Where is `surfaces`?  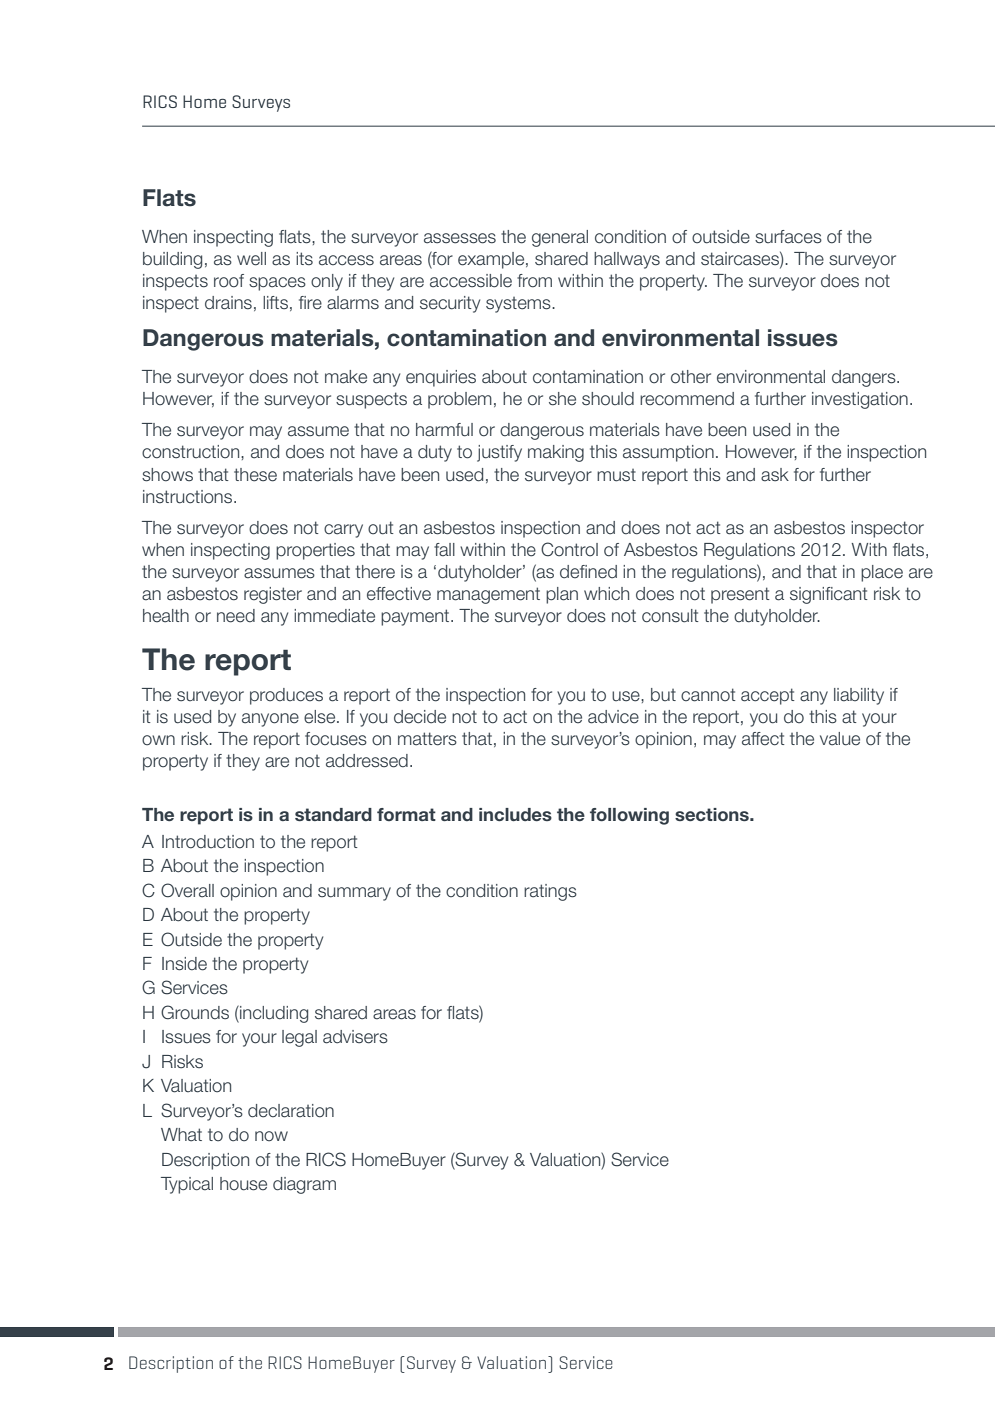
surfaces is located at coordinates (788, 237).
